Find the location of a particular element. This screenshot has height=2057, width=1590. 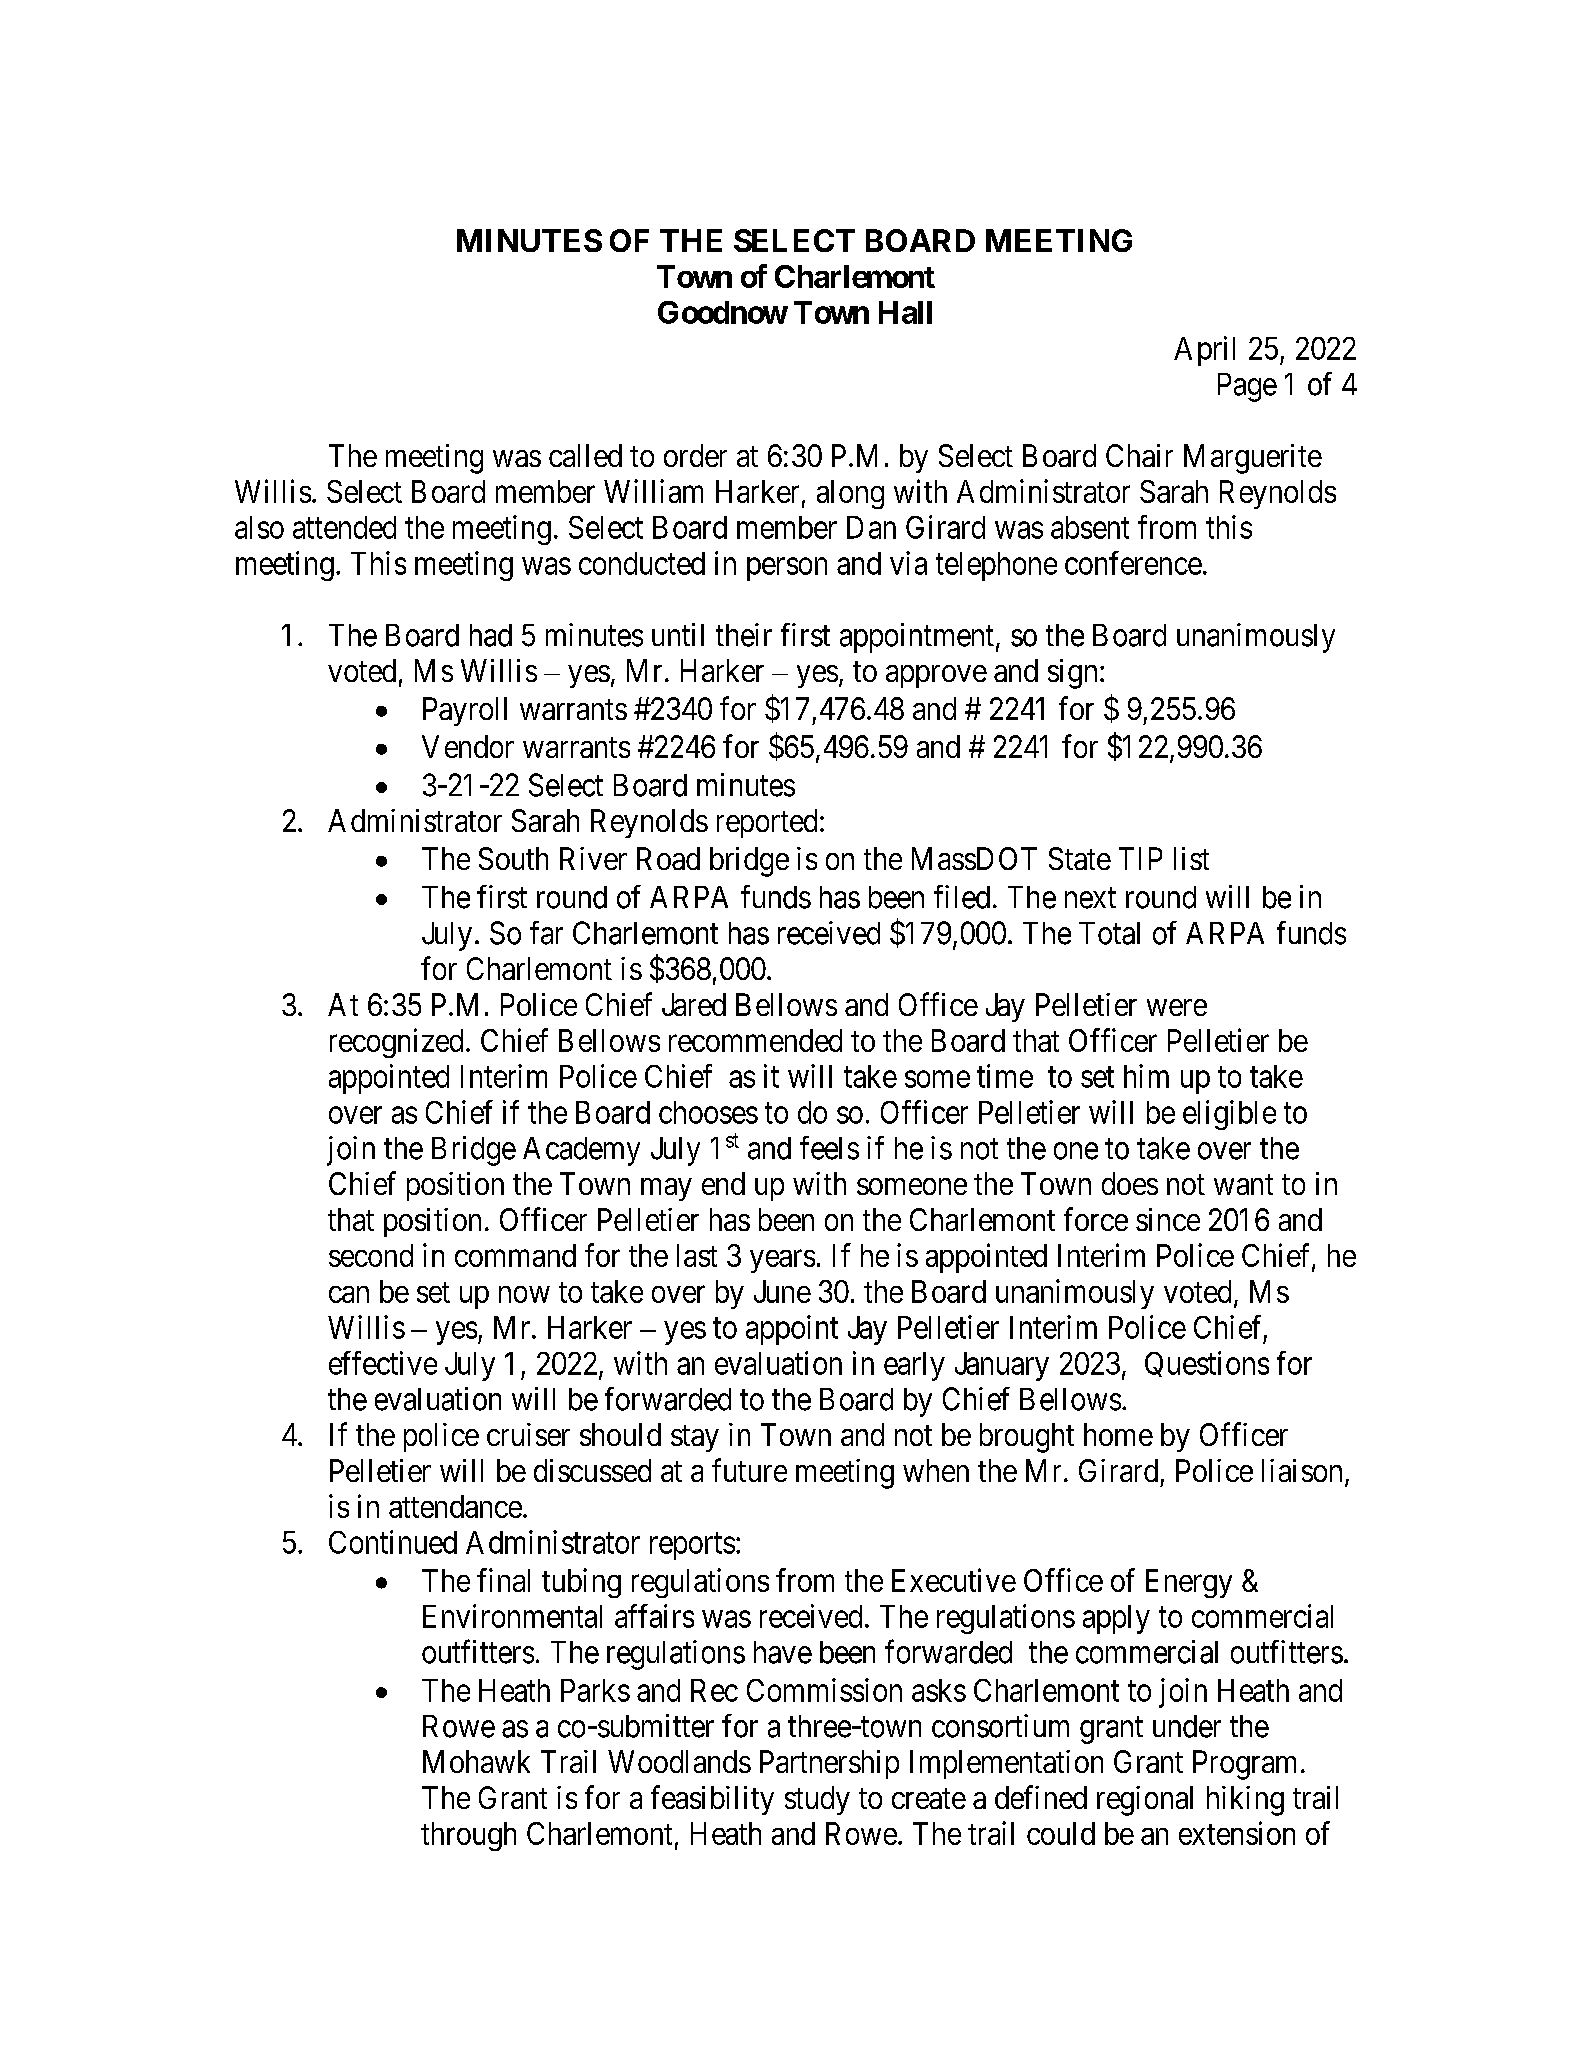

can is located at coordinates (349, 1294).
